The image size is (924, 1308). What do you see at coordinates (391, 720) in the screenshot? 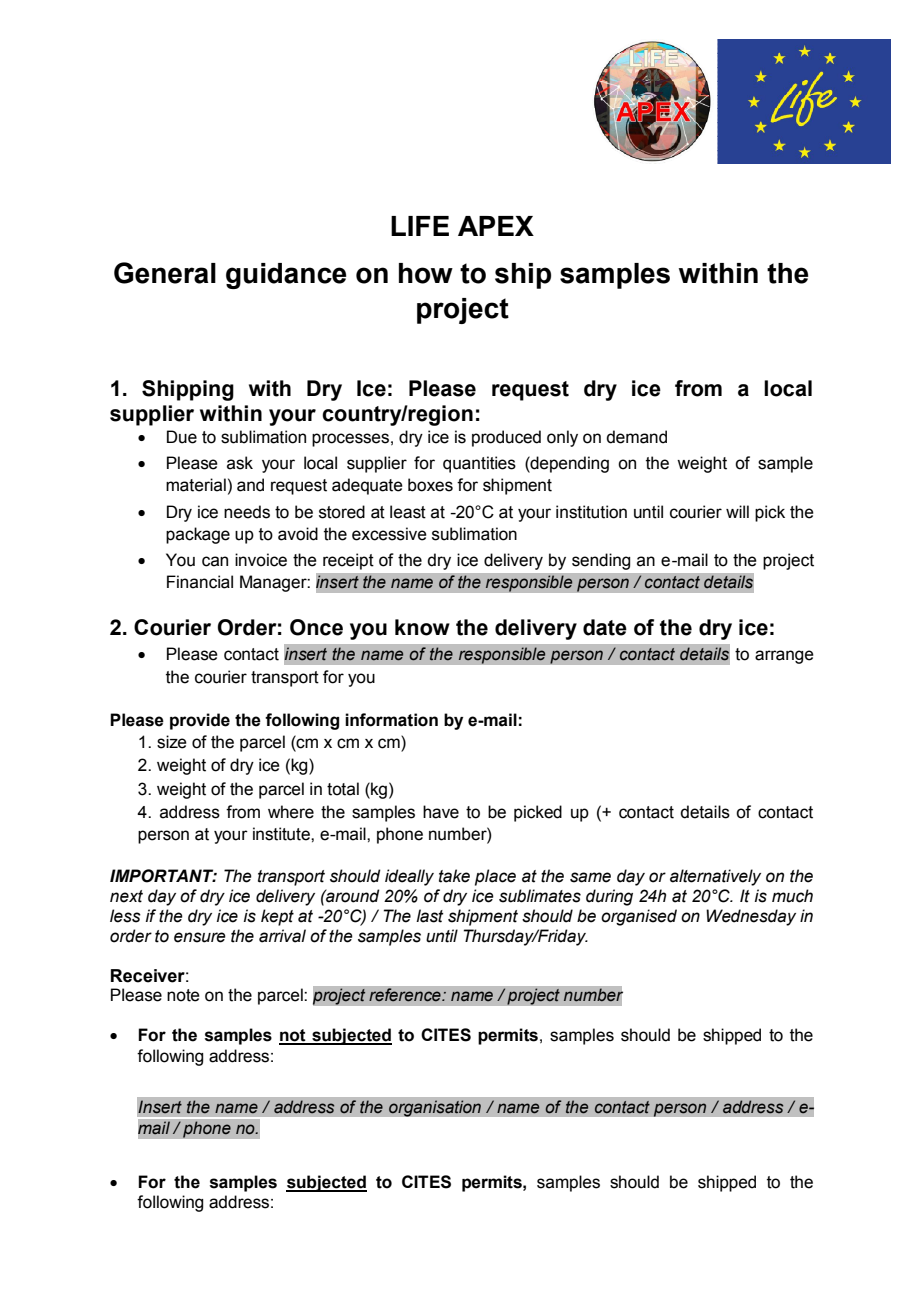
I see `information` at bounding box center [391, 720].
